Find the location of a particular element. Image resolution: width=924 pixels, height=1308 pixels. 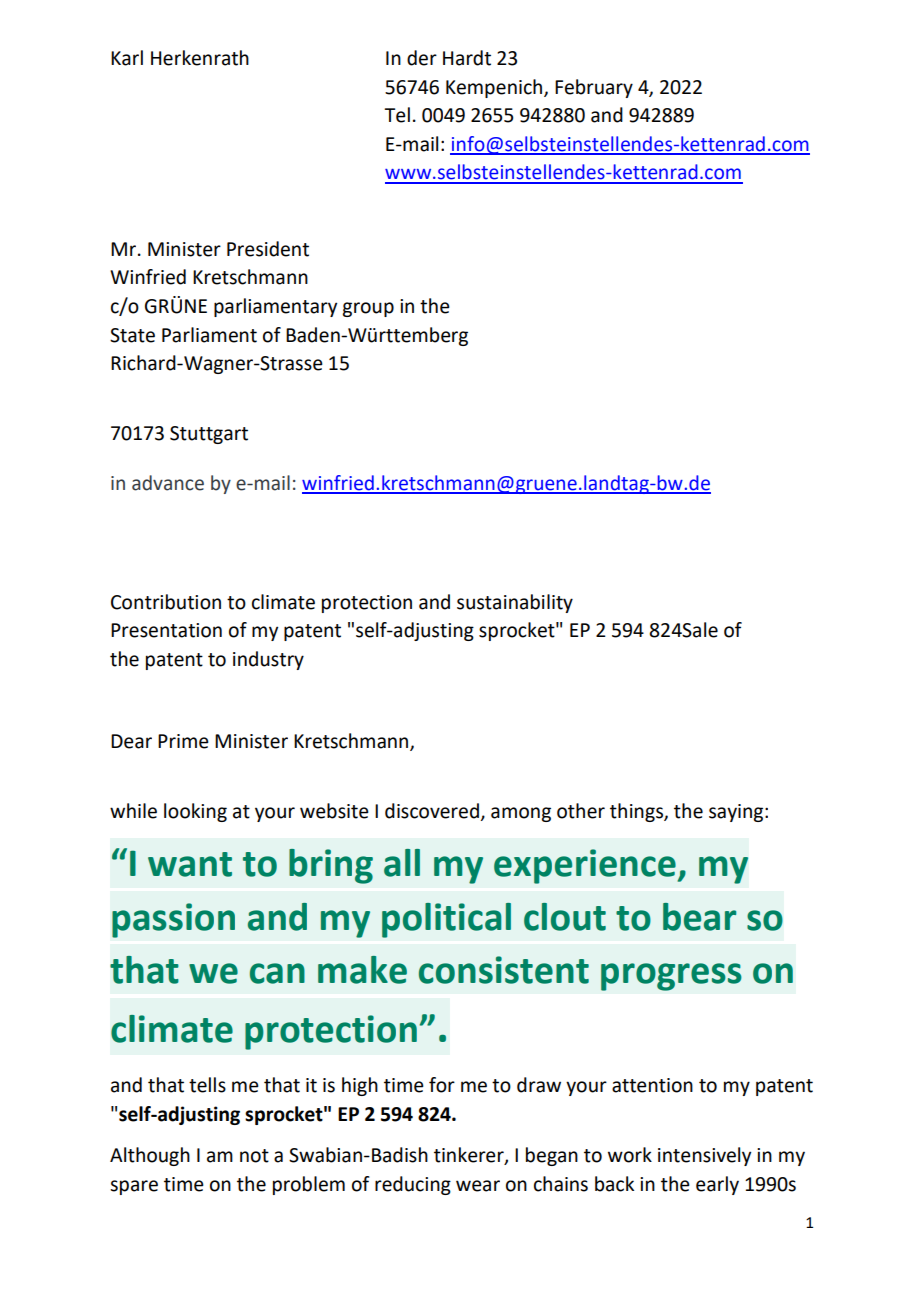

Although is located at coordinates (150, 1156).
